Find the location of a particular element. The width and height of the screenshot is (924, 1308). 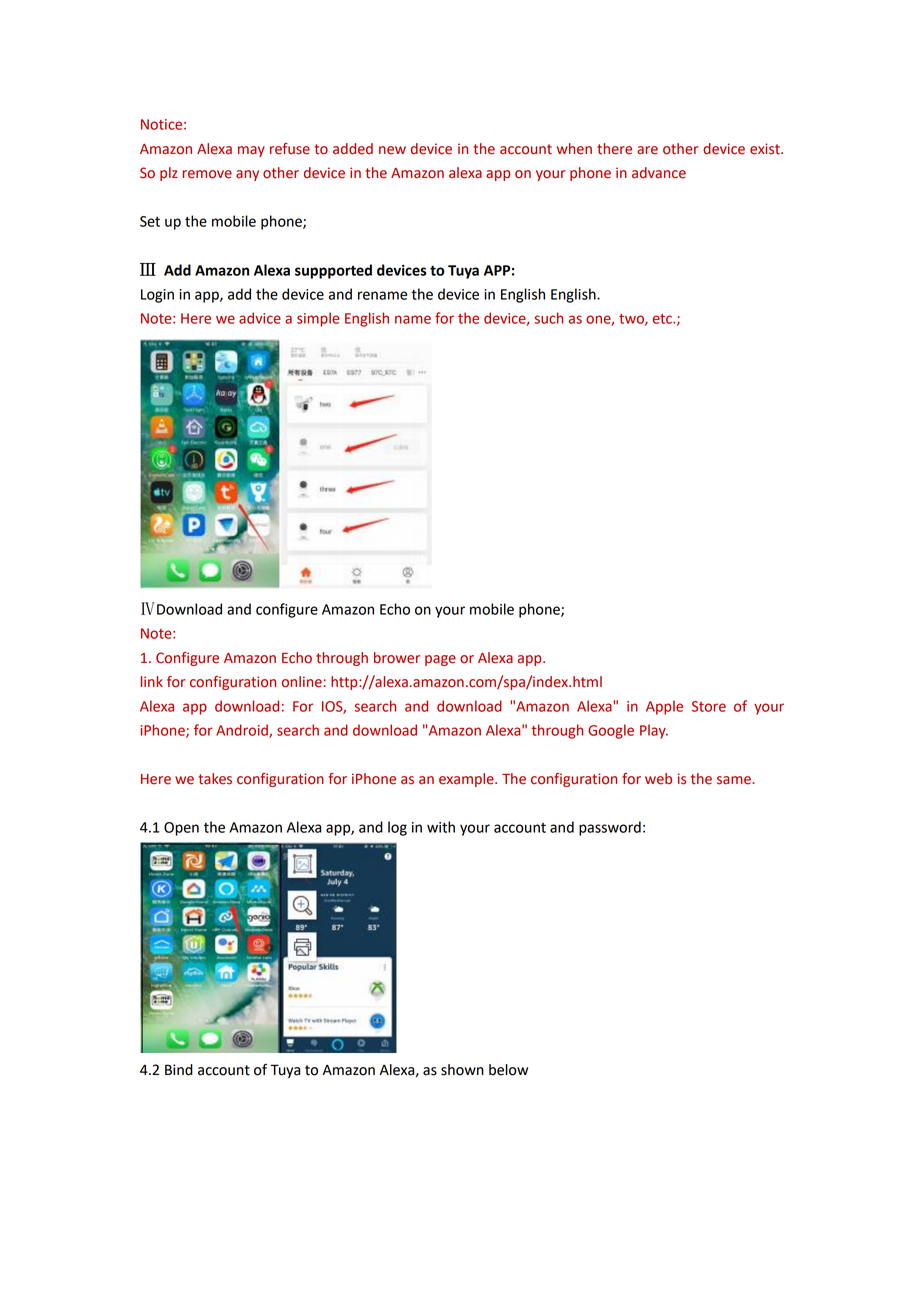

remove is located at coordinates (207, 174).
